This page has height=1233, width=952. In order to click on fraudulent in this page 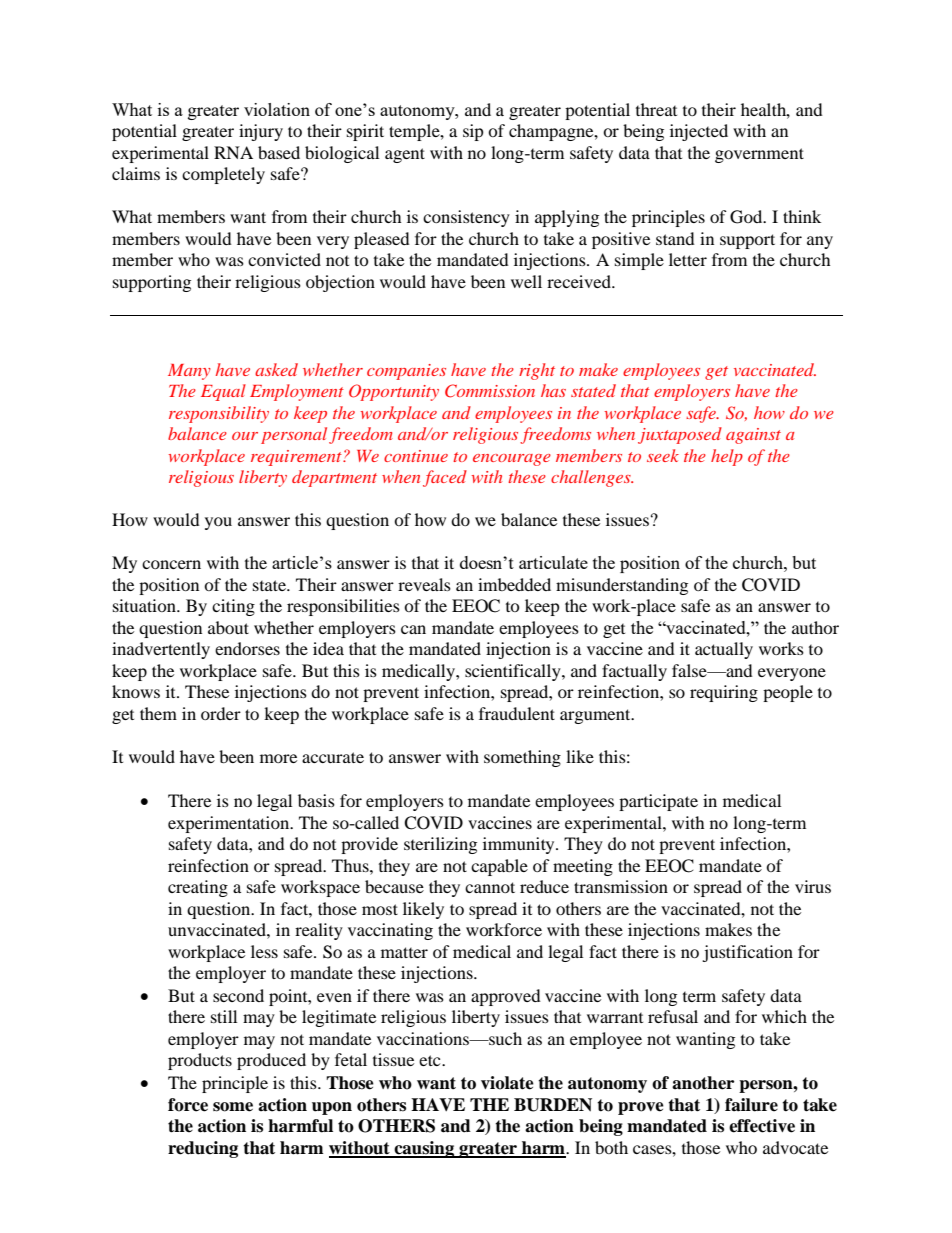, I will do `click(517, 713)`.
